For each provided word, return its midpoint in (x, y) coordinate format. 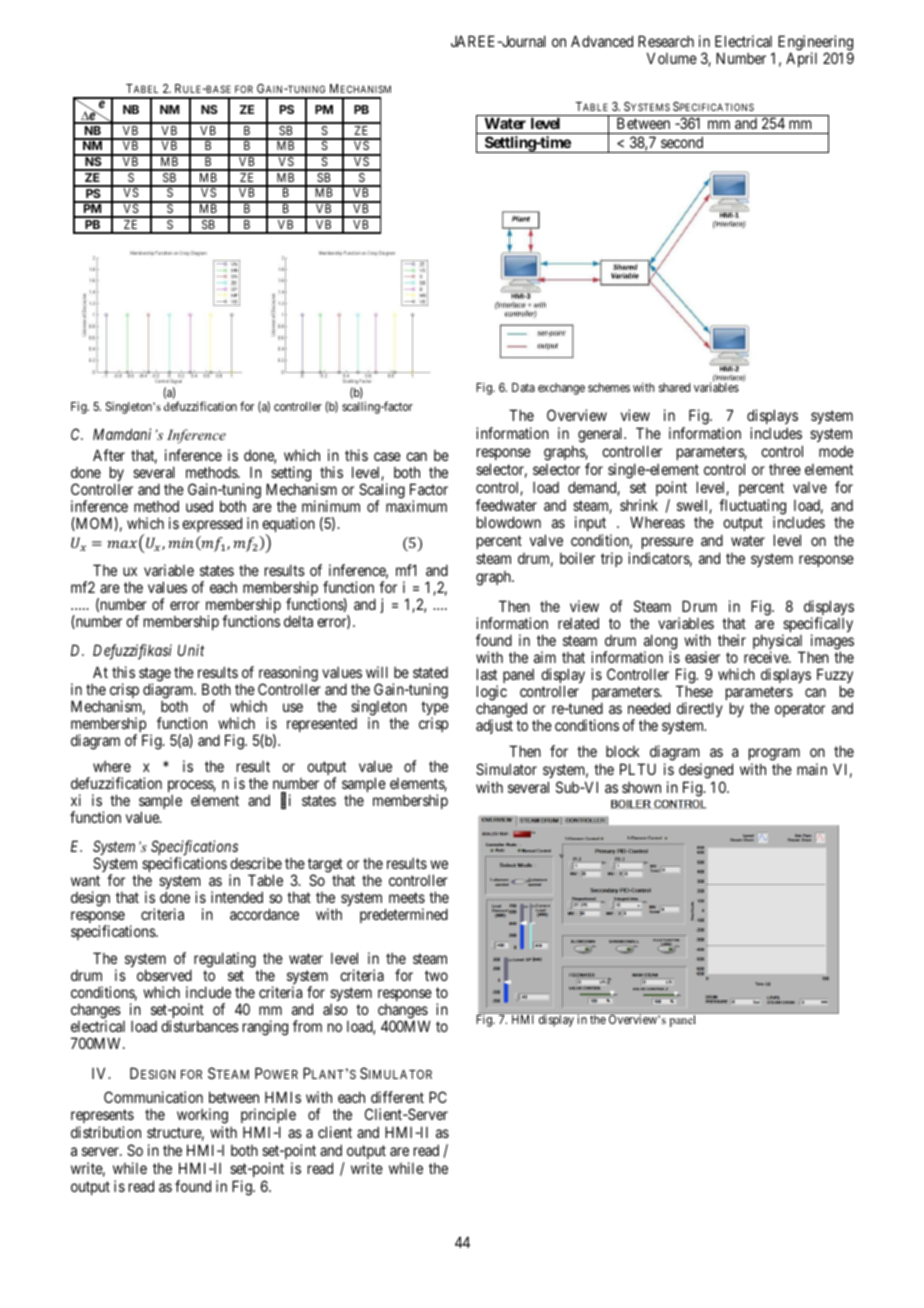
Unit (191, 650)
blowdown (509, 522)
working (202, 1117)
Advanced (602, 41)
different (397, 1097)
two (436, 975)
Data (523, 387)
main (812, 769)
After (109, 455)
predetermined (404, 915)
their (732, 640)
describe (256, 863)
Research (666, 41)
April (801, 59)
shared (674, 387)
